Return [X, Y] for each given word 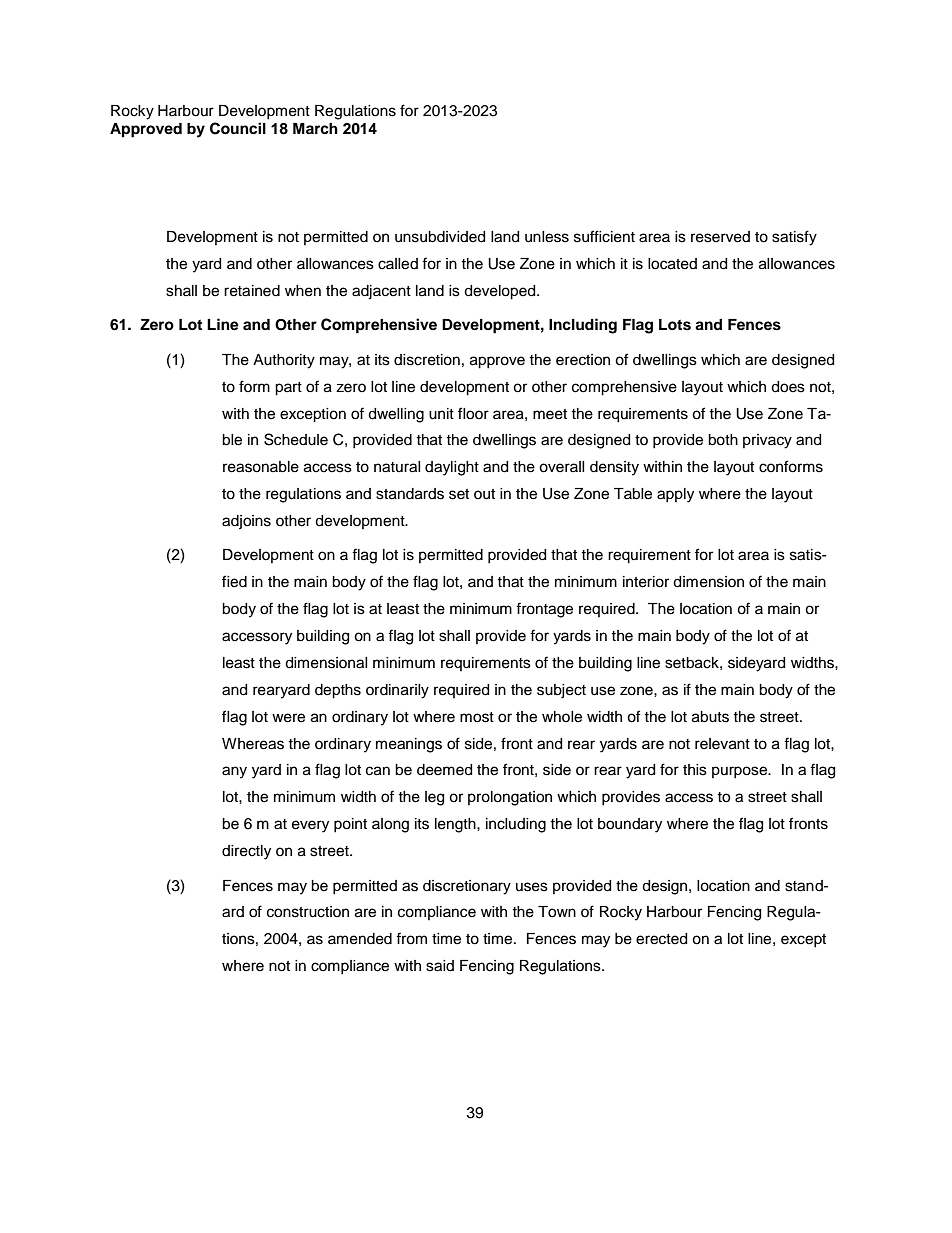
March [315, 129]
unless [547, 237]
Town [557, 912]
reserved [720, 237]
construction [308, 912]
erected [661, 939]
